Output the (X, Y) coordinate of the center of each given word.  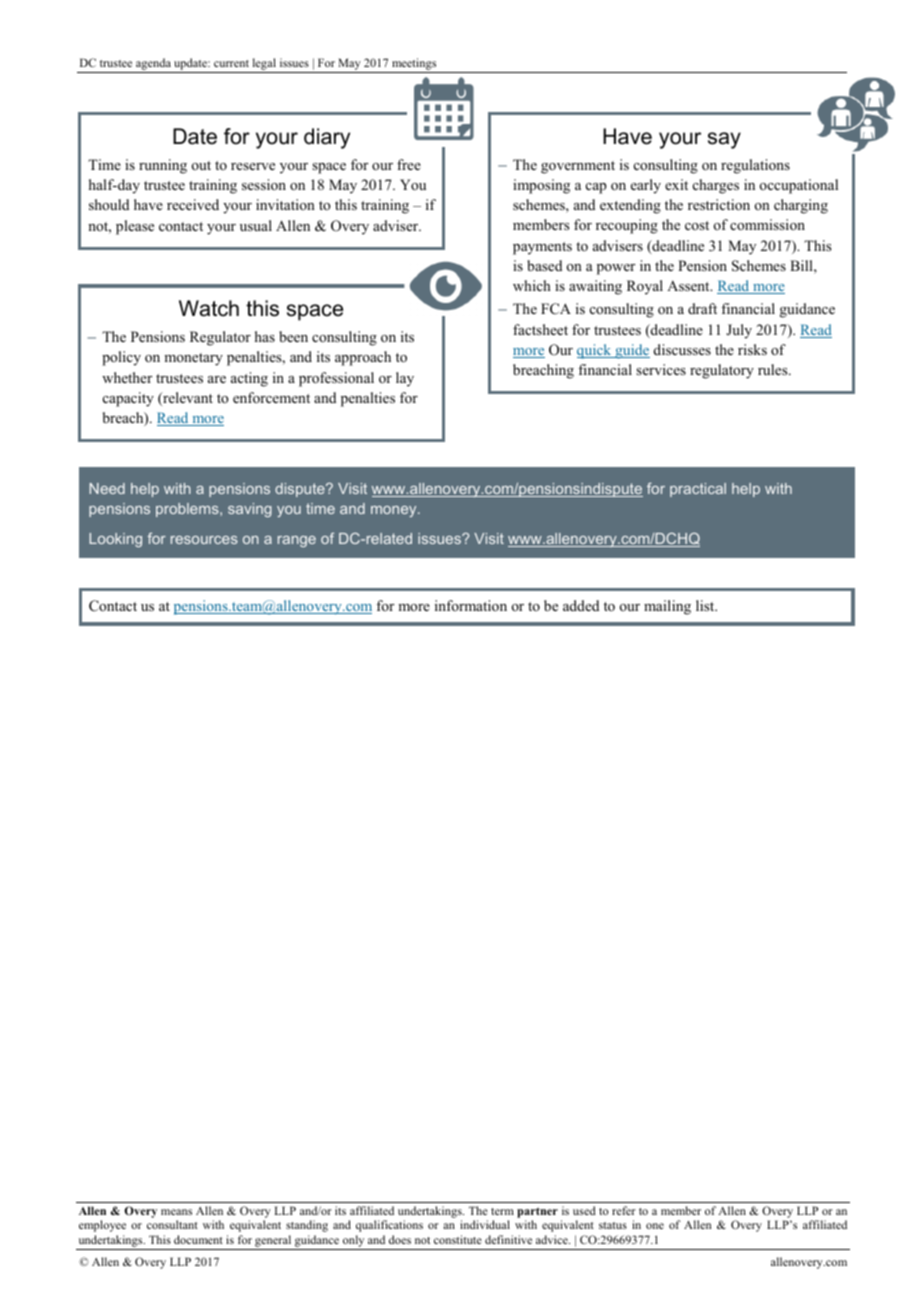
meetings (414, 64)
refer (623, 1210)
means (176, 1212)
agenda (153, 64)
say (724, 140)
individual (485, 1224)
